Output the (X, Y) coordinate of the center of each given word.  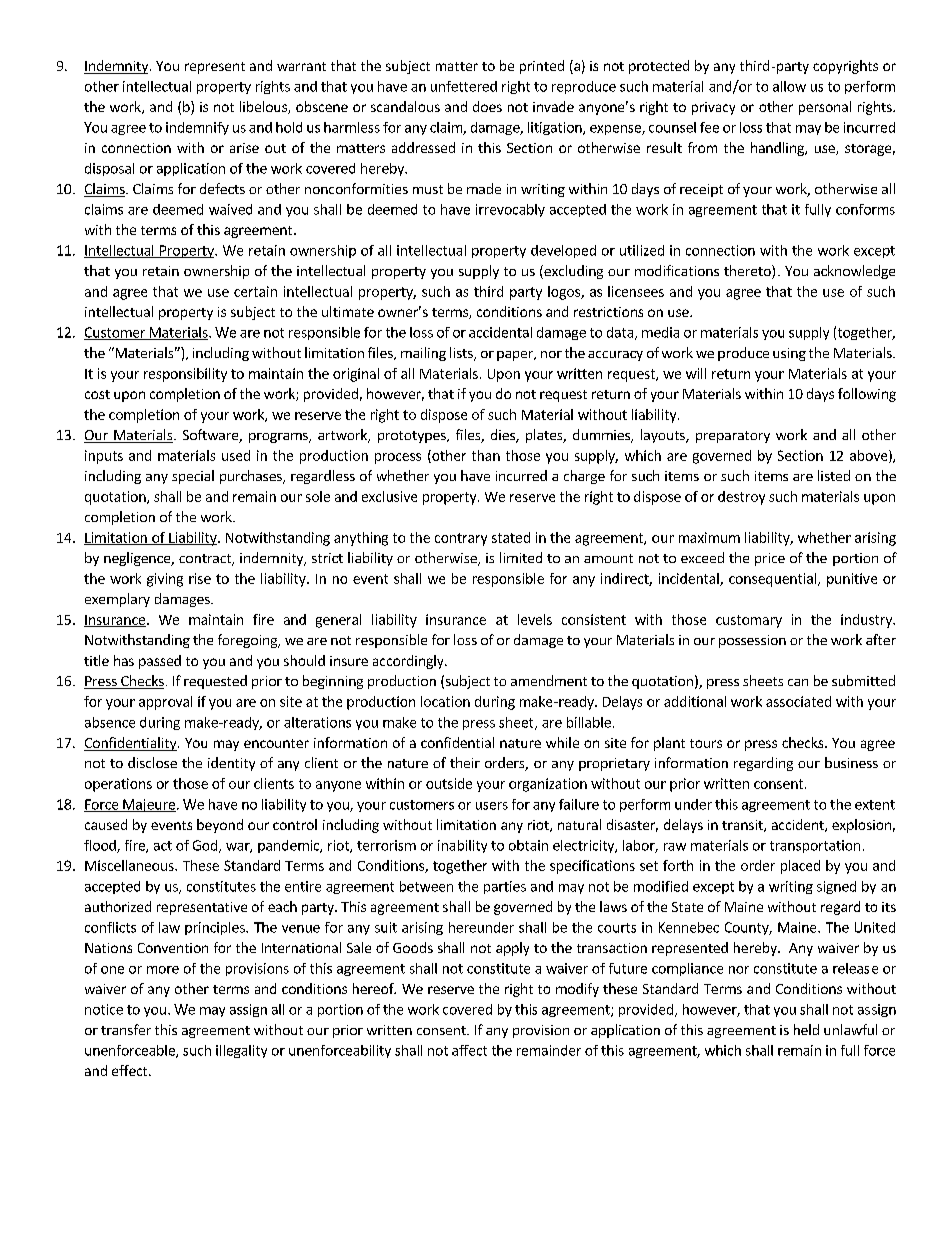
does (487, 106)
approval (165, 703)
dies (504, 436)
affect (469, 1050)
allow (789, 86)
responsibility (185, 375)
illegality (241, 1051)
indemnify (197, 128)
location (445, 701)
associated (798, 701)
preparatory (733, 437)
